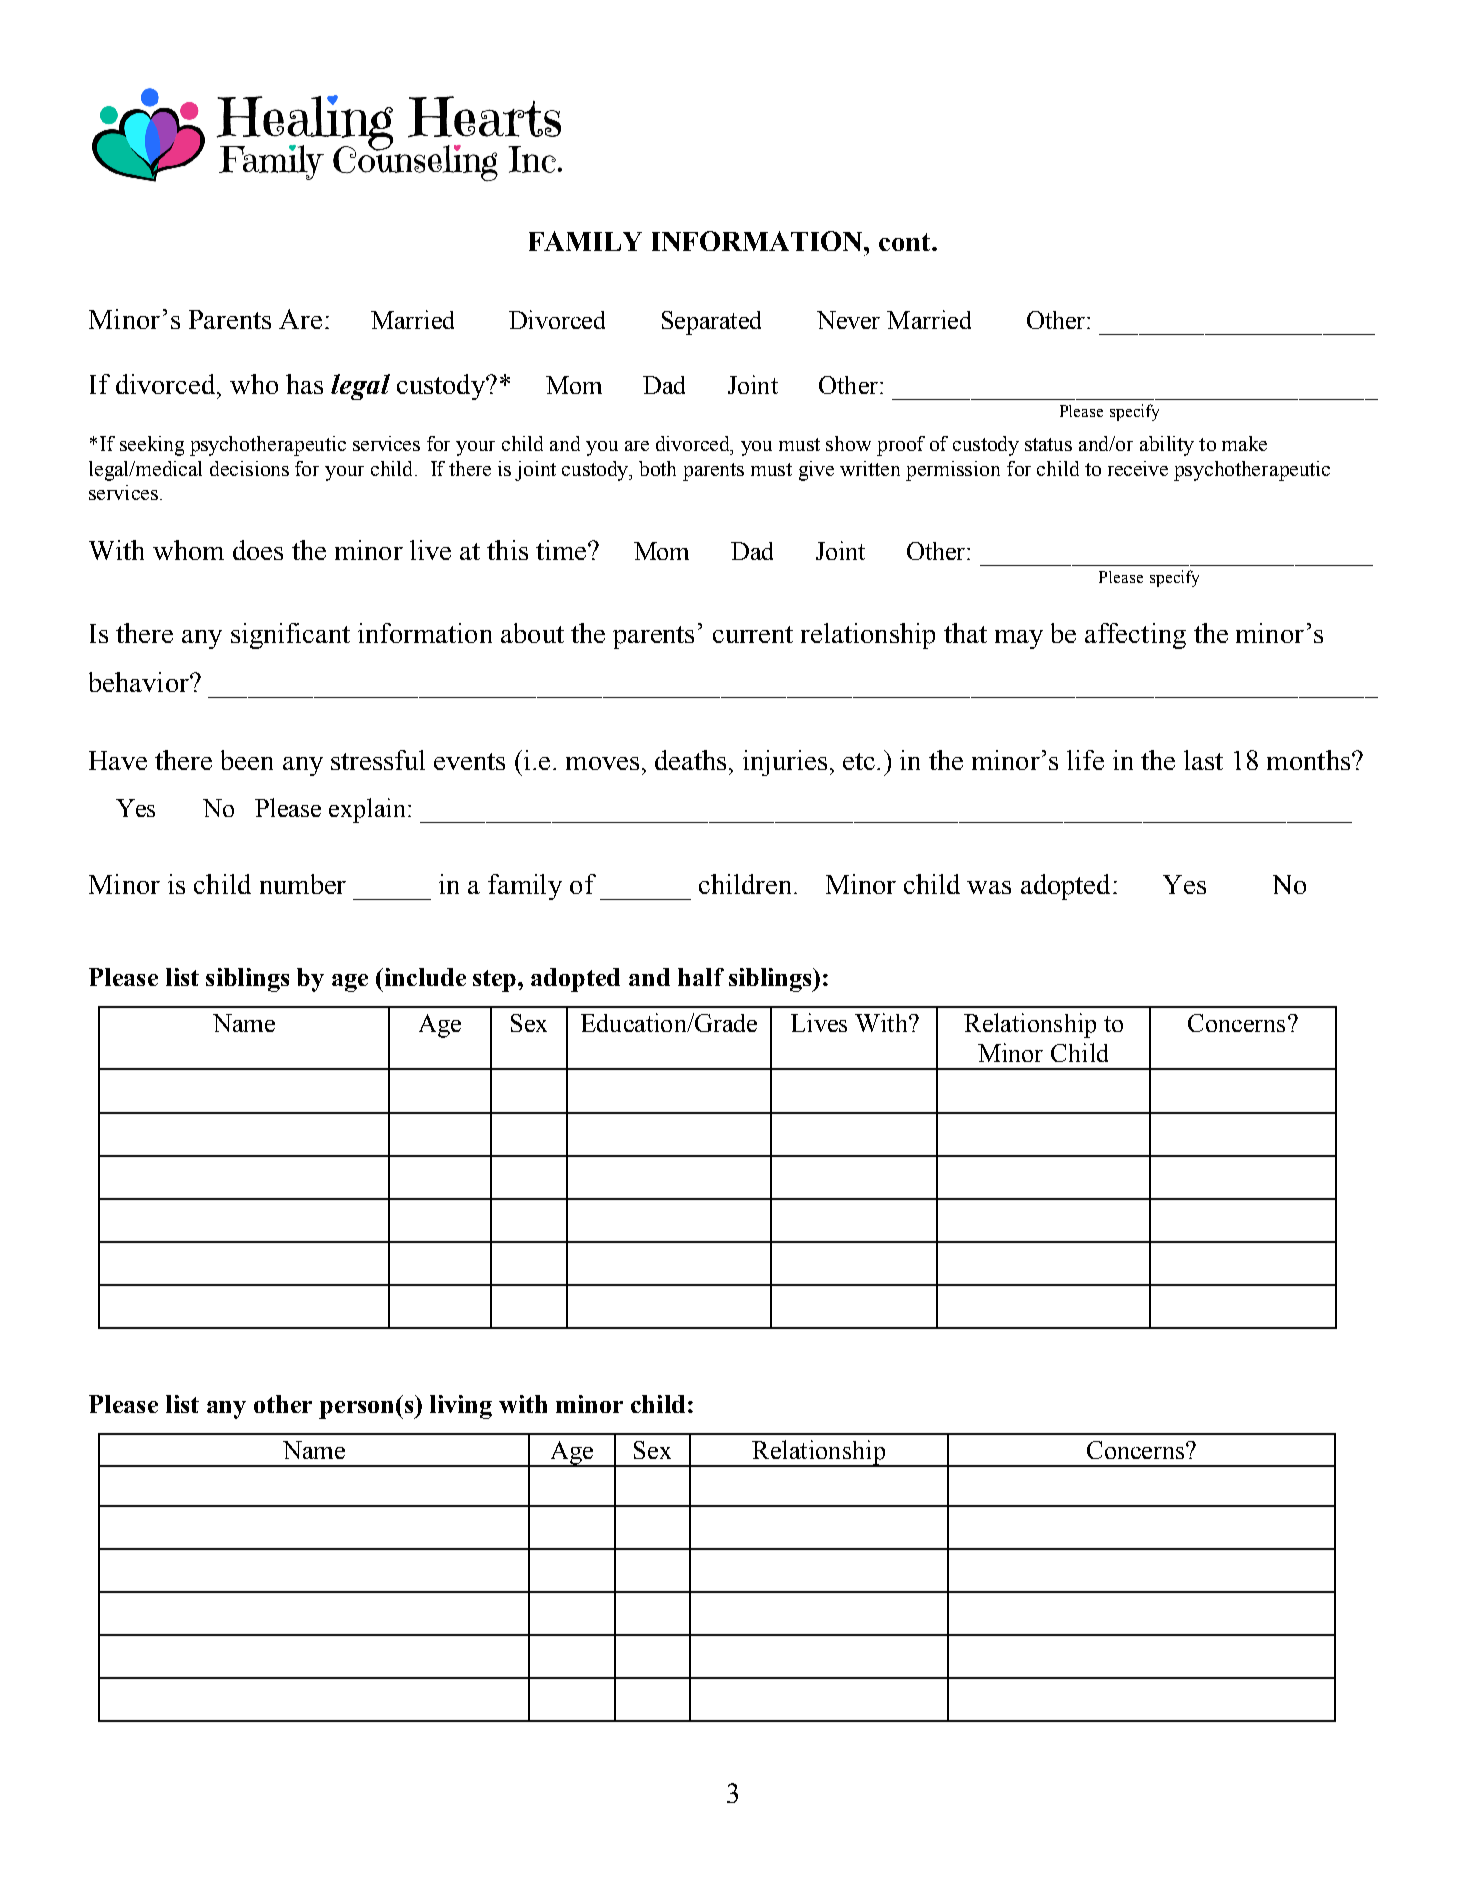 This screenshot has height=1893, width=1462. What do you see at coordinates (690, 760) in the screenshot?
I see `deaths` at bounding box center [690, 760].
